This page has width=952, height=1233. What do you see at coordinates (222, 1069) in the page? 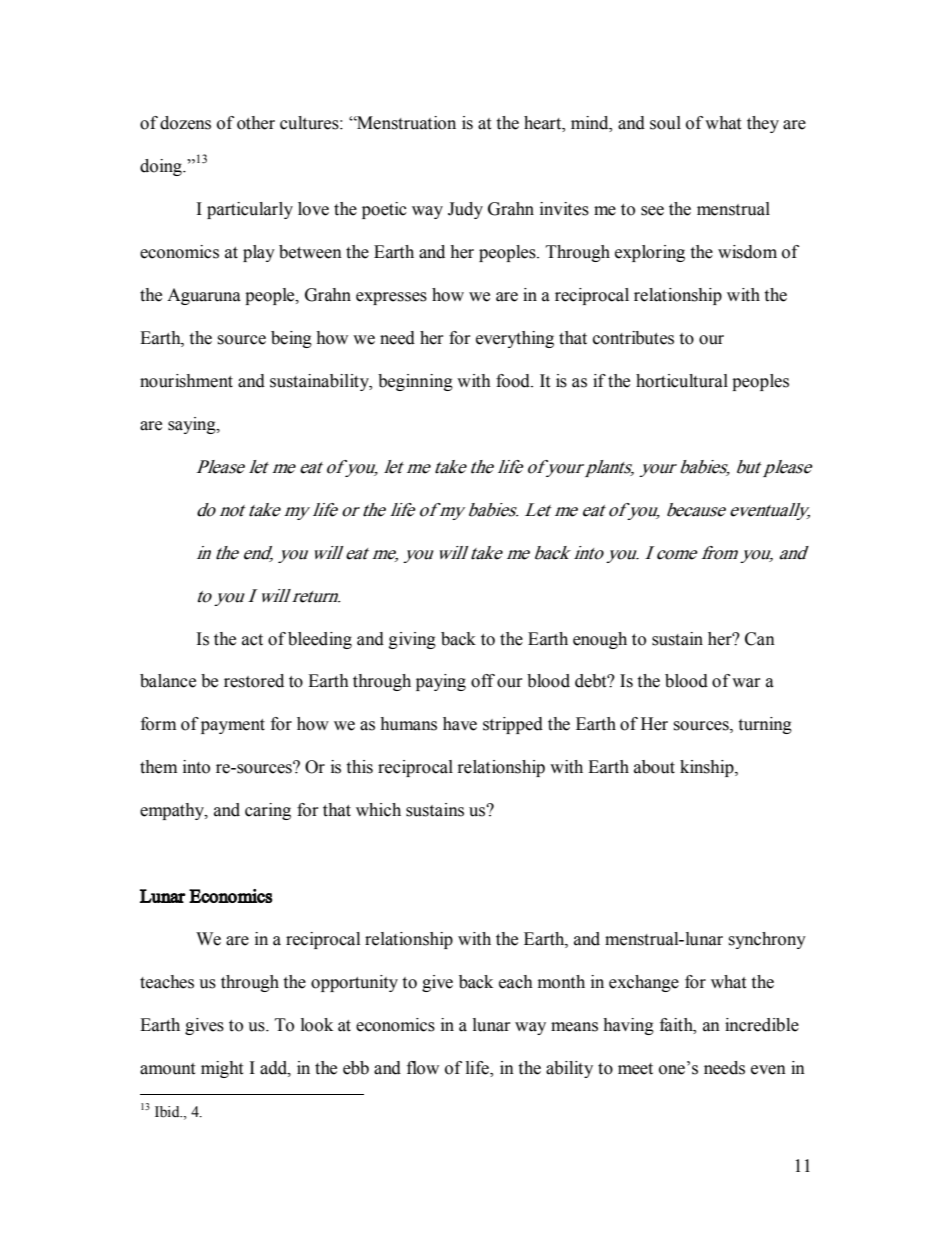
I see `might` at bounding box center [222, 1069].
